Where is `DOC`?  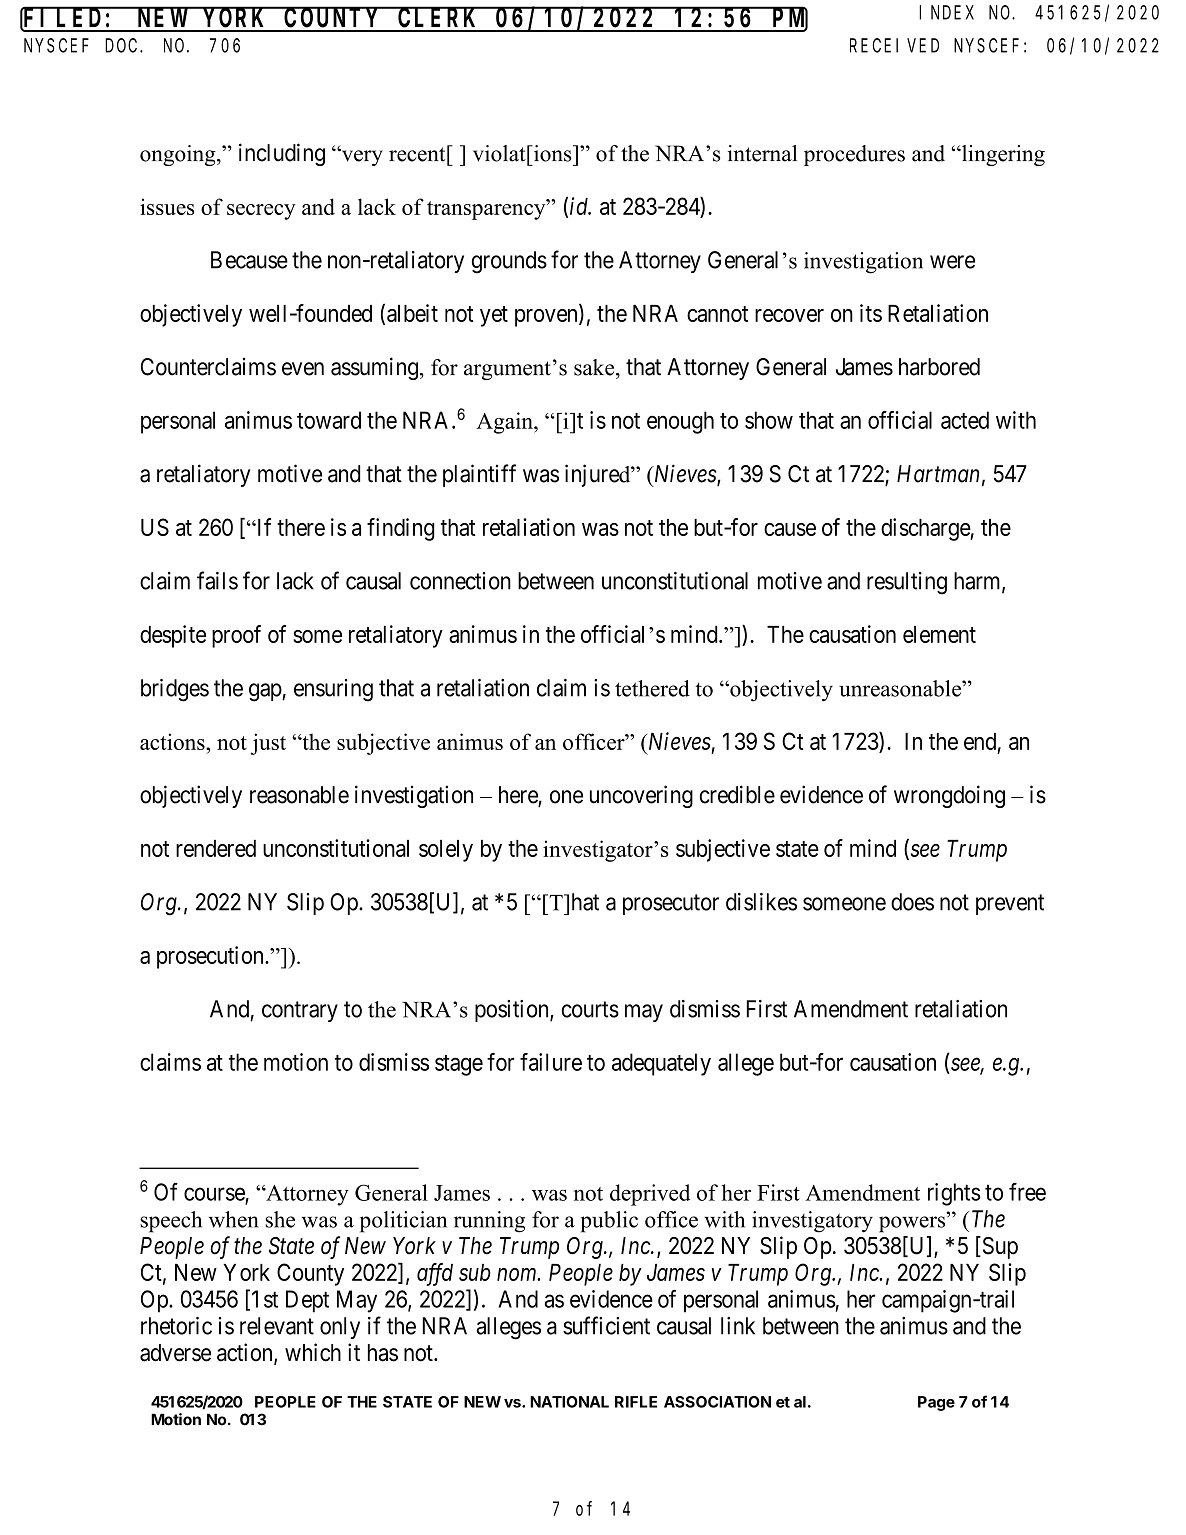
DOC is located at coordinates (123, 46).
